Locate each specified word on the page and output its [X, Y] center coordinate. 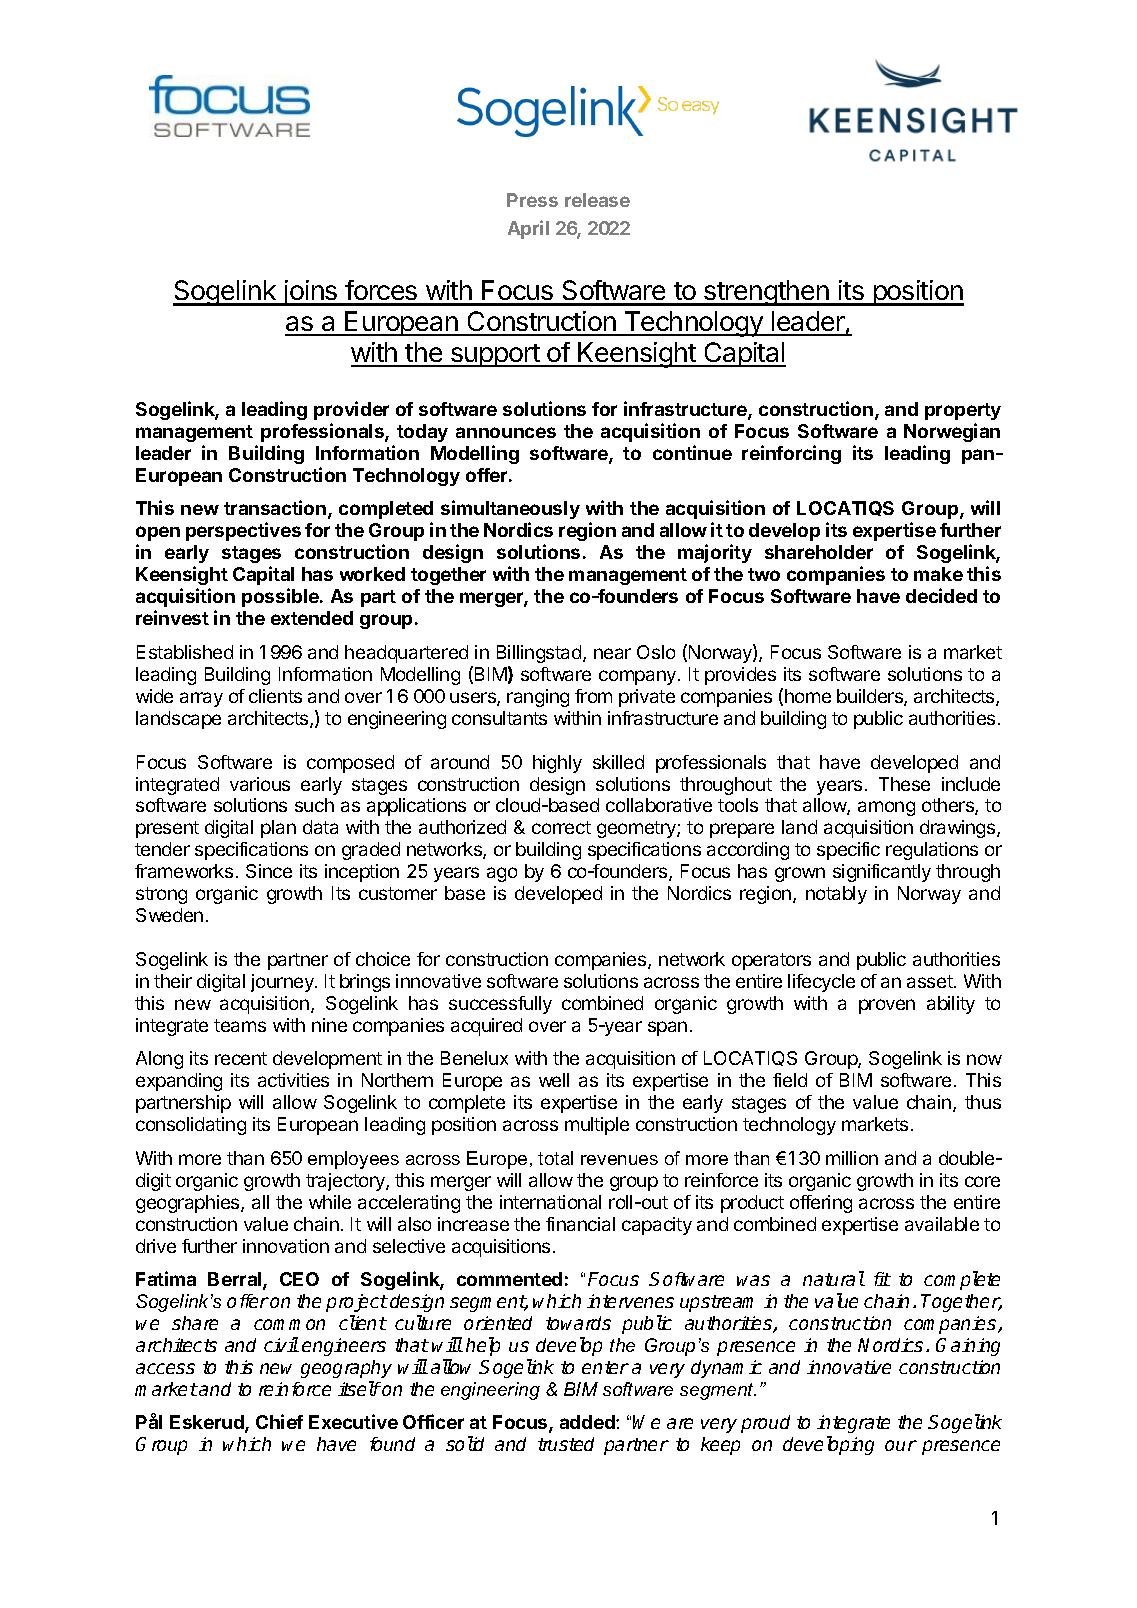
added [588, 1422]
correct [561, 827]
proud [765, 1424]
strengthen [766, 293]
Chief [279, 1421]
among [886, 808]
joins [310, 293]
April [528, 229]
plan [278, 829]
